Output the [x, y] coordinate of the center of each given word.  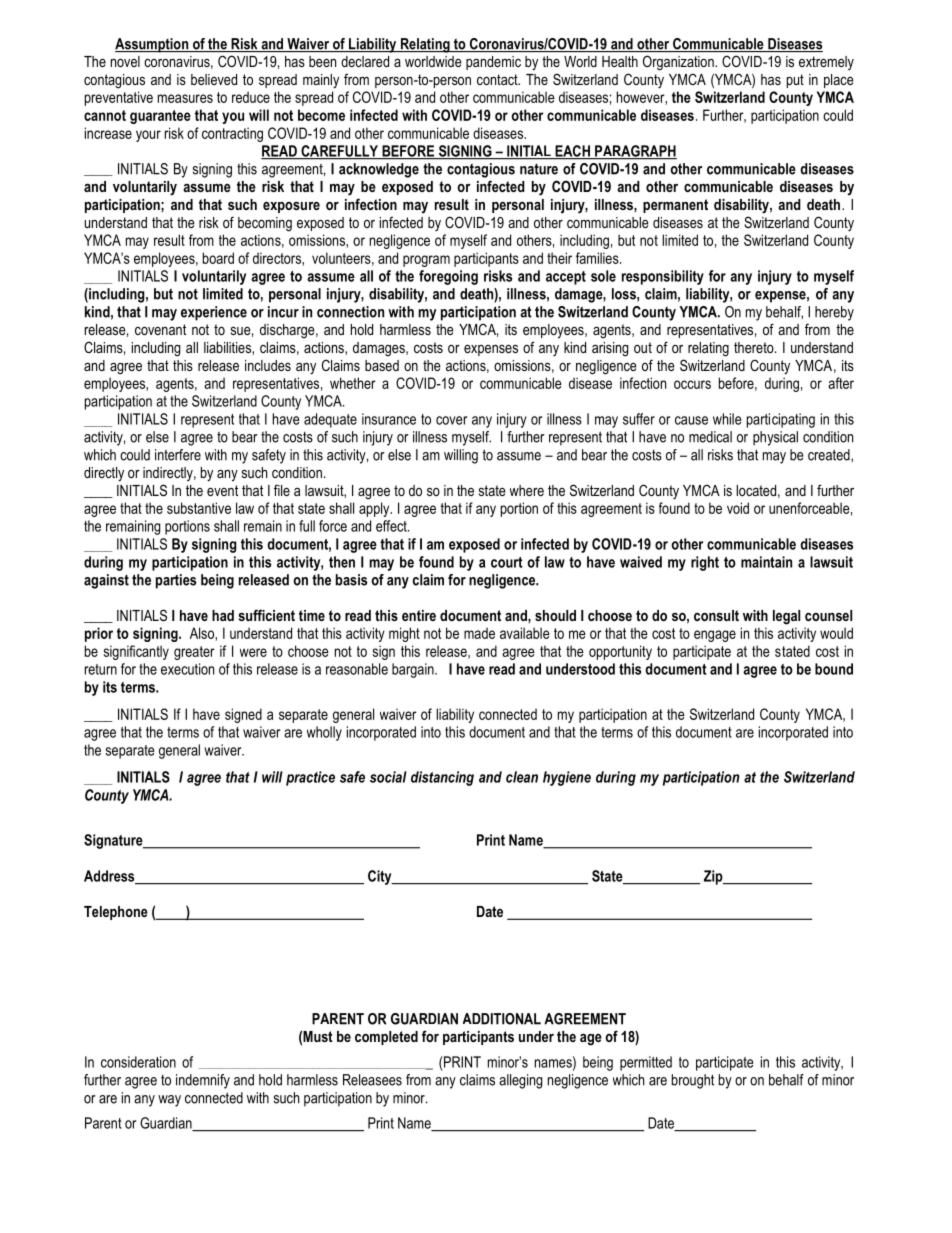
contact [498, 79]
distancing [442, 778]
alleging [520, 1081]
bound [834, 669]
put [795, 81]
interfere [178, 455]
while [727, 419]
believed [214, 79]
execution [187, 669]
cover [451, 420]
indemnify [203, 1081]
